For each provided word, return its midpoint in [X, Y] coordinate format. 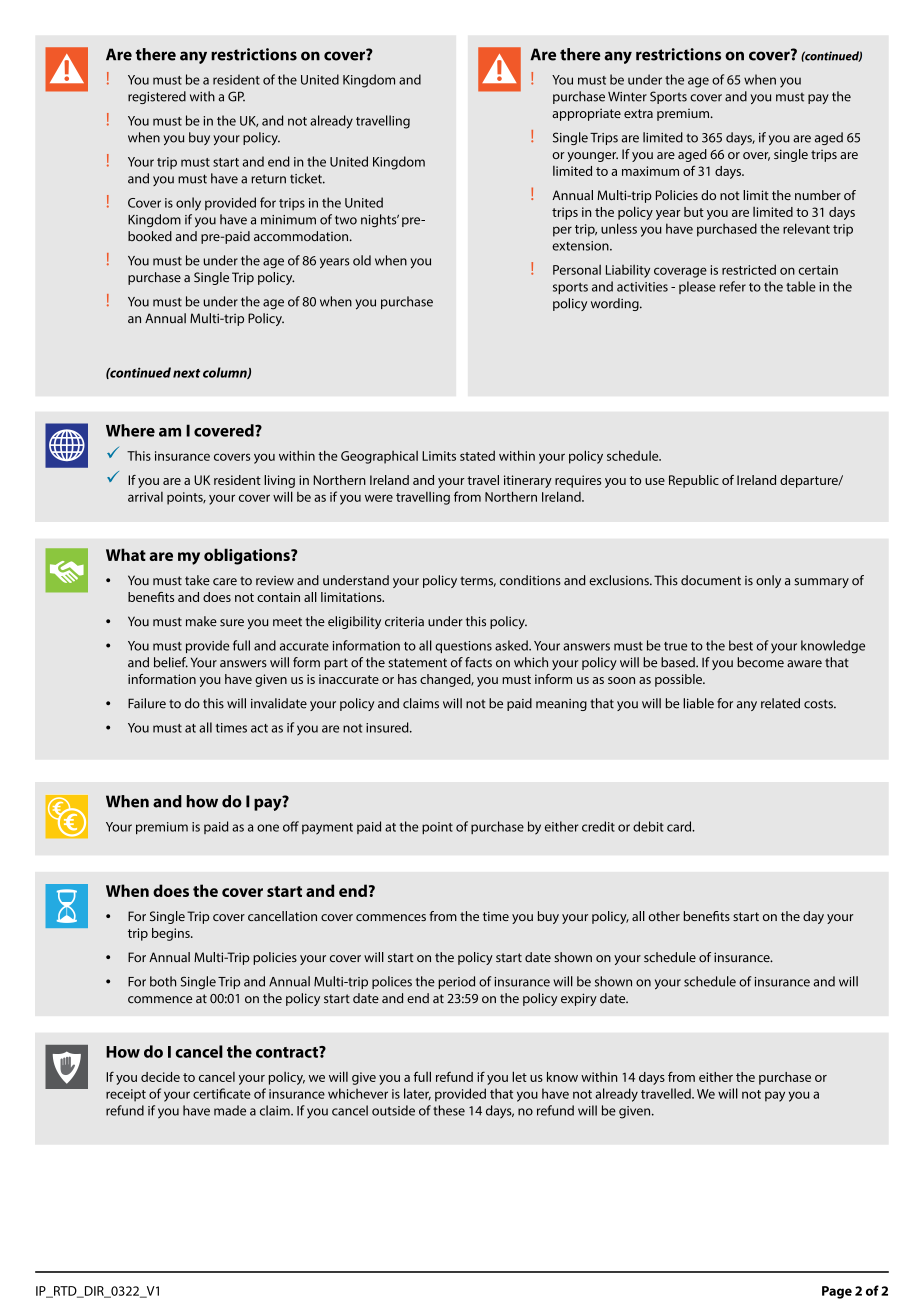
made [230, 1110]
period [456, 982]
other [664, 916]
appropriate [586, 114]
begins [172, 934]
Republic [694, 481]
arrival [145, 497]
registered [157, 97]
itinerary [528, 481]
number [818, 195]
